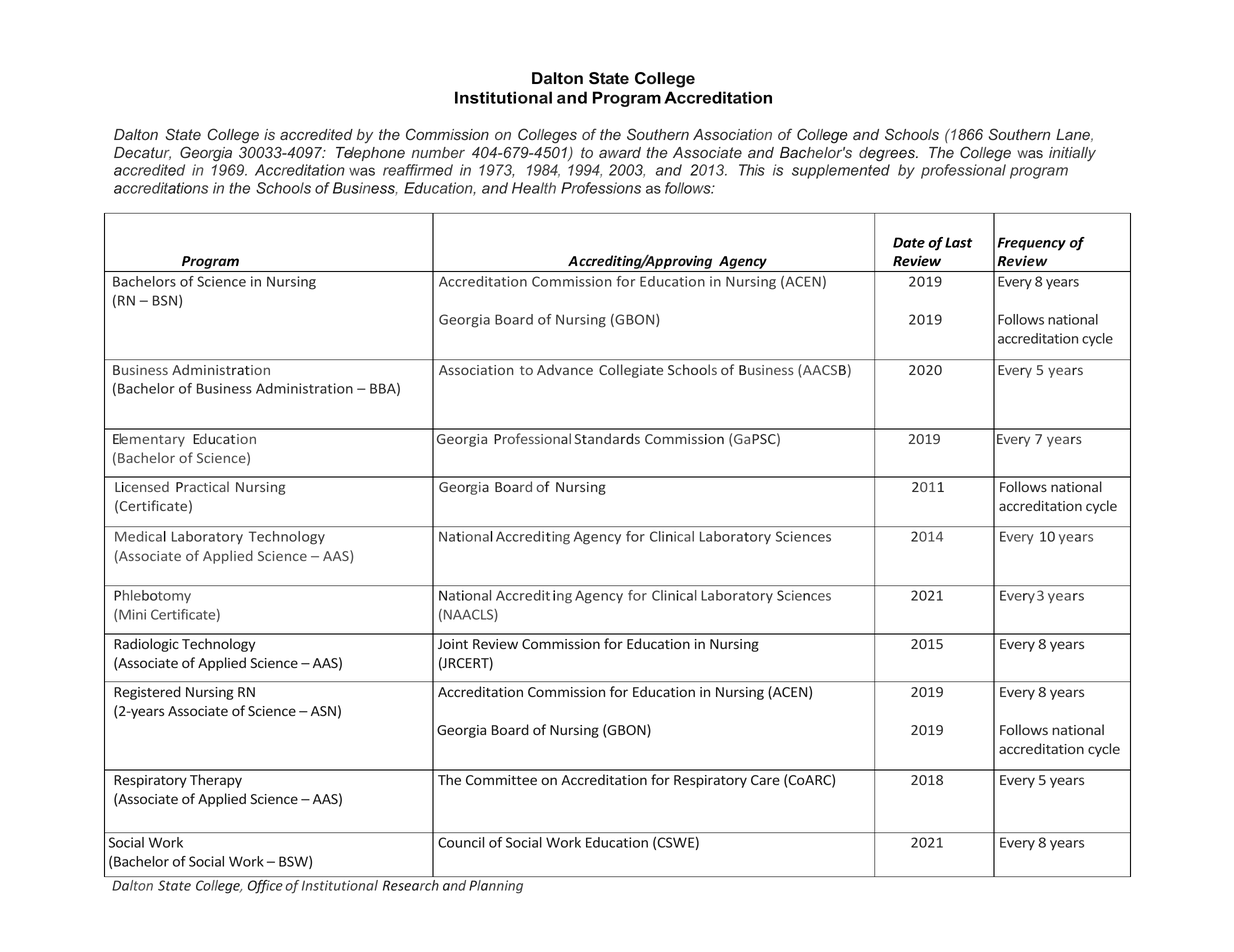 This image has height=952, width=1234. What do you see at coordinates (202, 486) in the image?
I see `Practical` at bounding box center [202, 486].
